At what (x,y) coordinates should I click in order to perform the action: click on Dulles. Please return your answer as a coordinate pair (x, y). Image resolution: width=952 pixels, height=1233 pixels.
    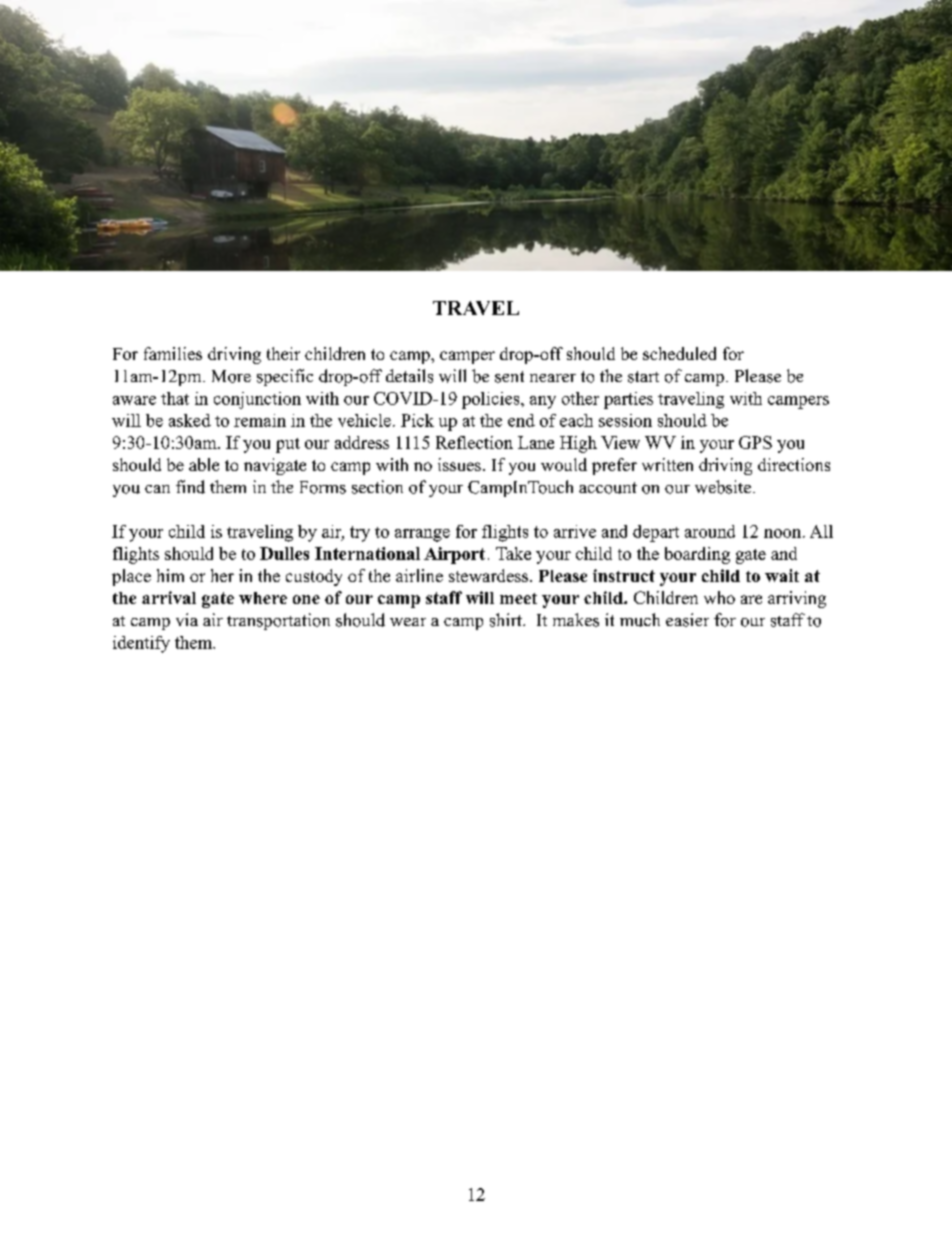
    Looking at the image, I should click on (284, 553).
